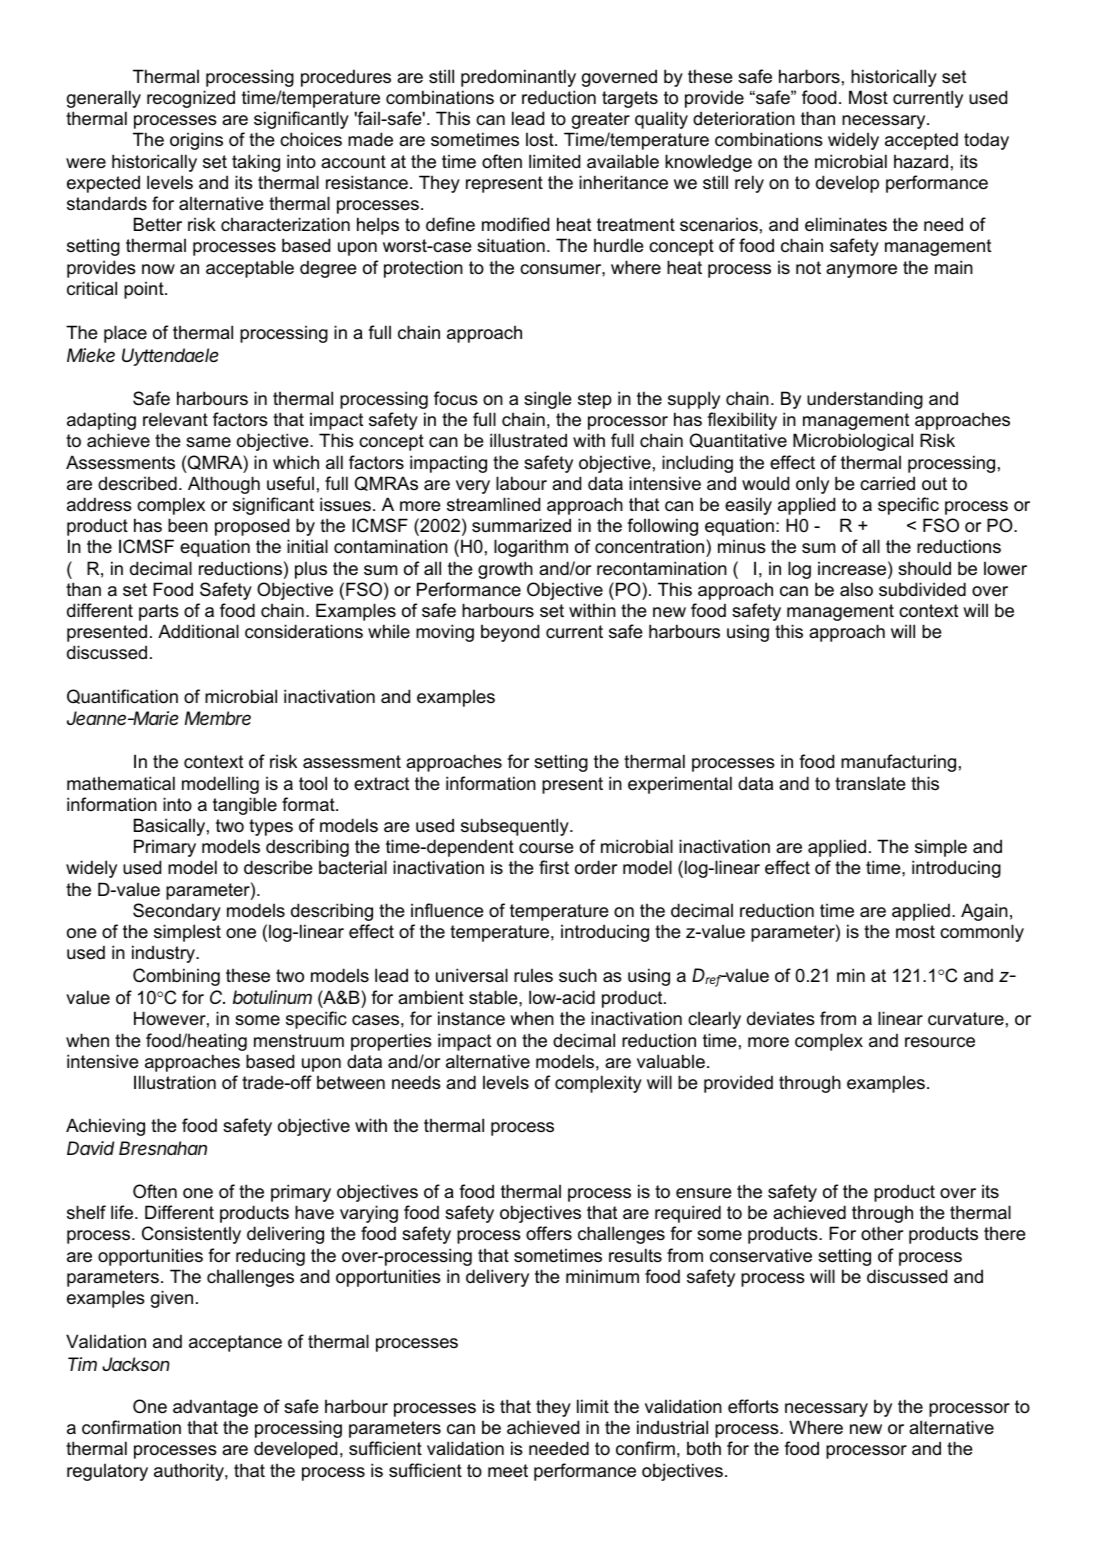  I want to click on advantage, so click(215, 1408).
